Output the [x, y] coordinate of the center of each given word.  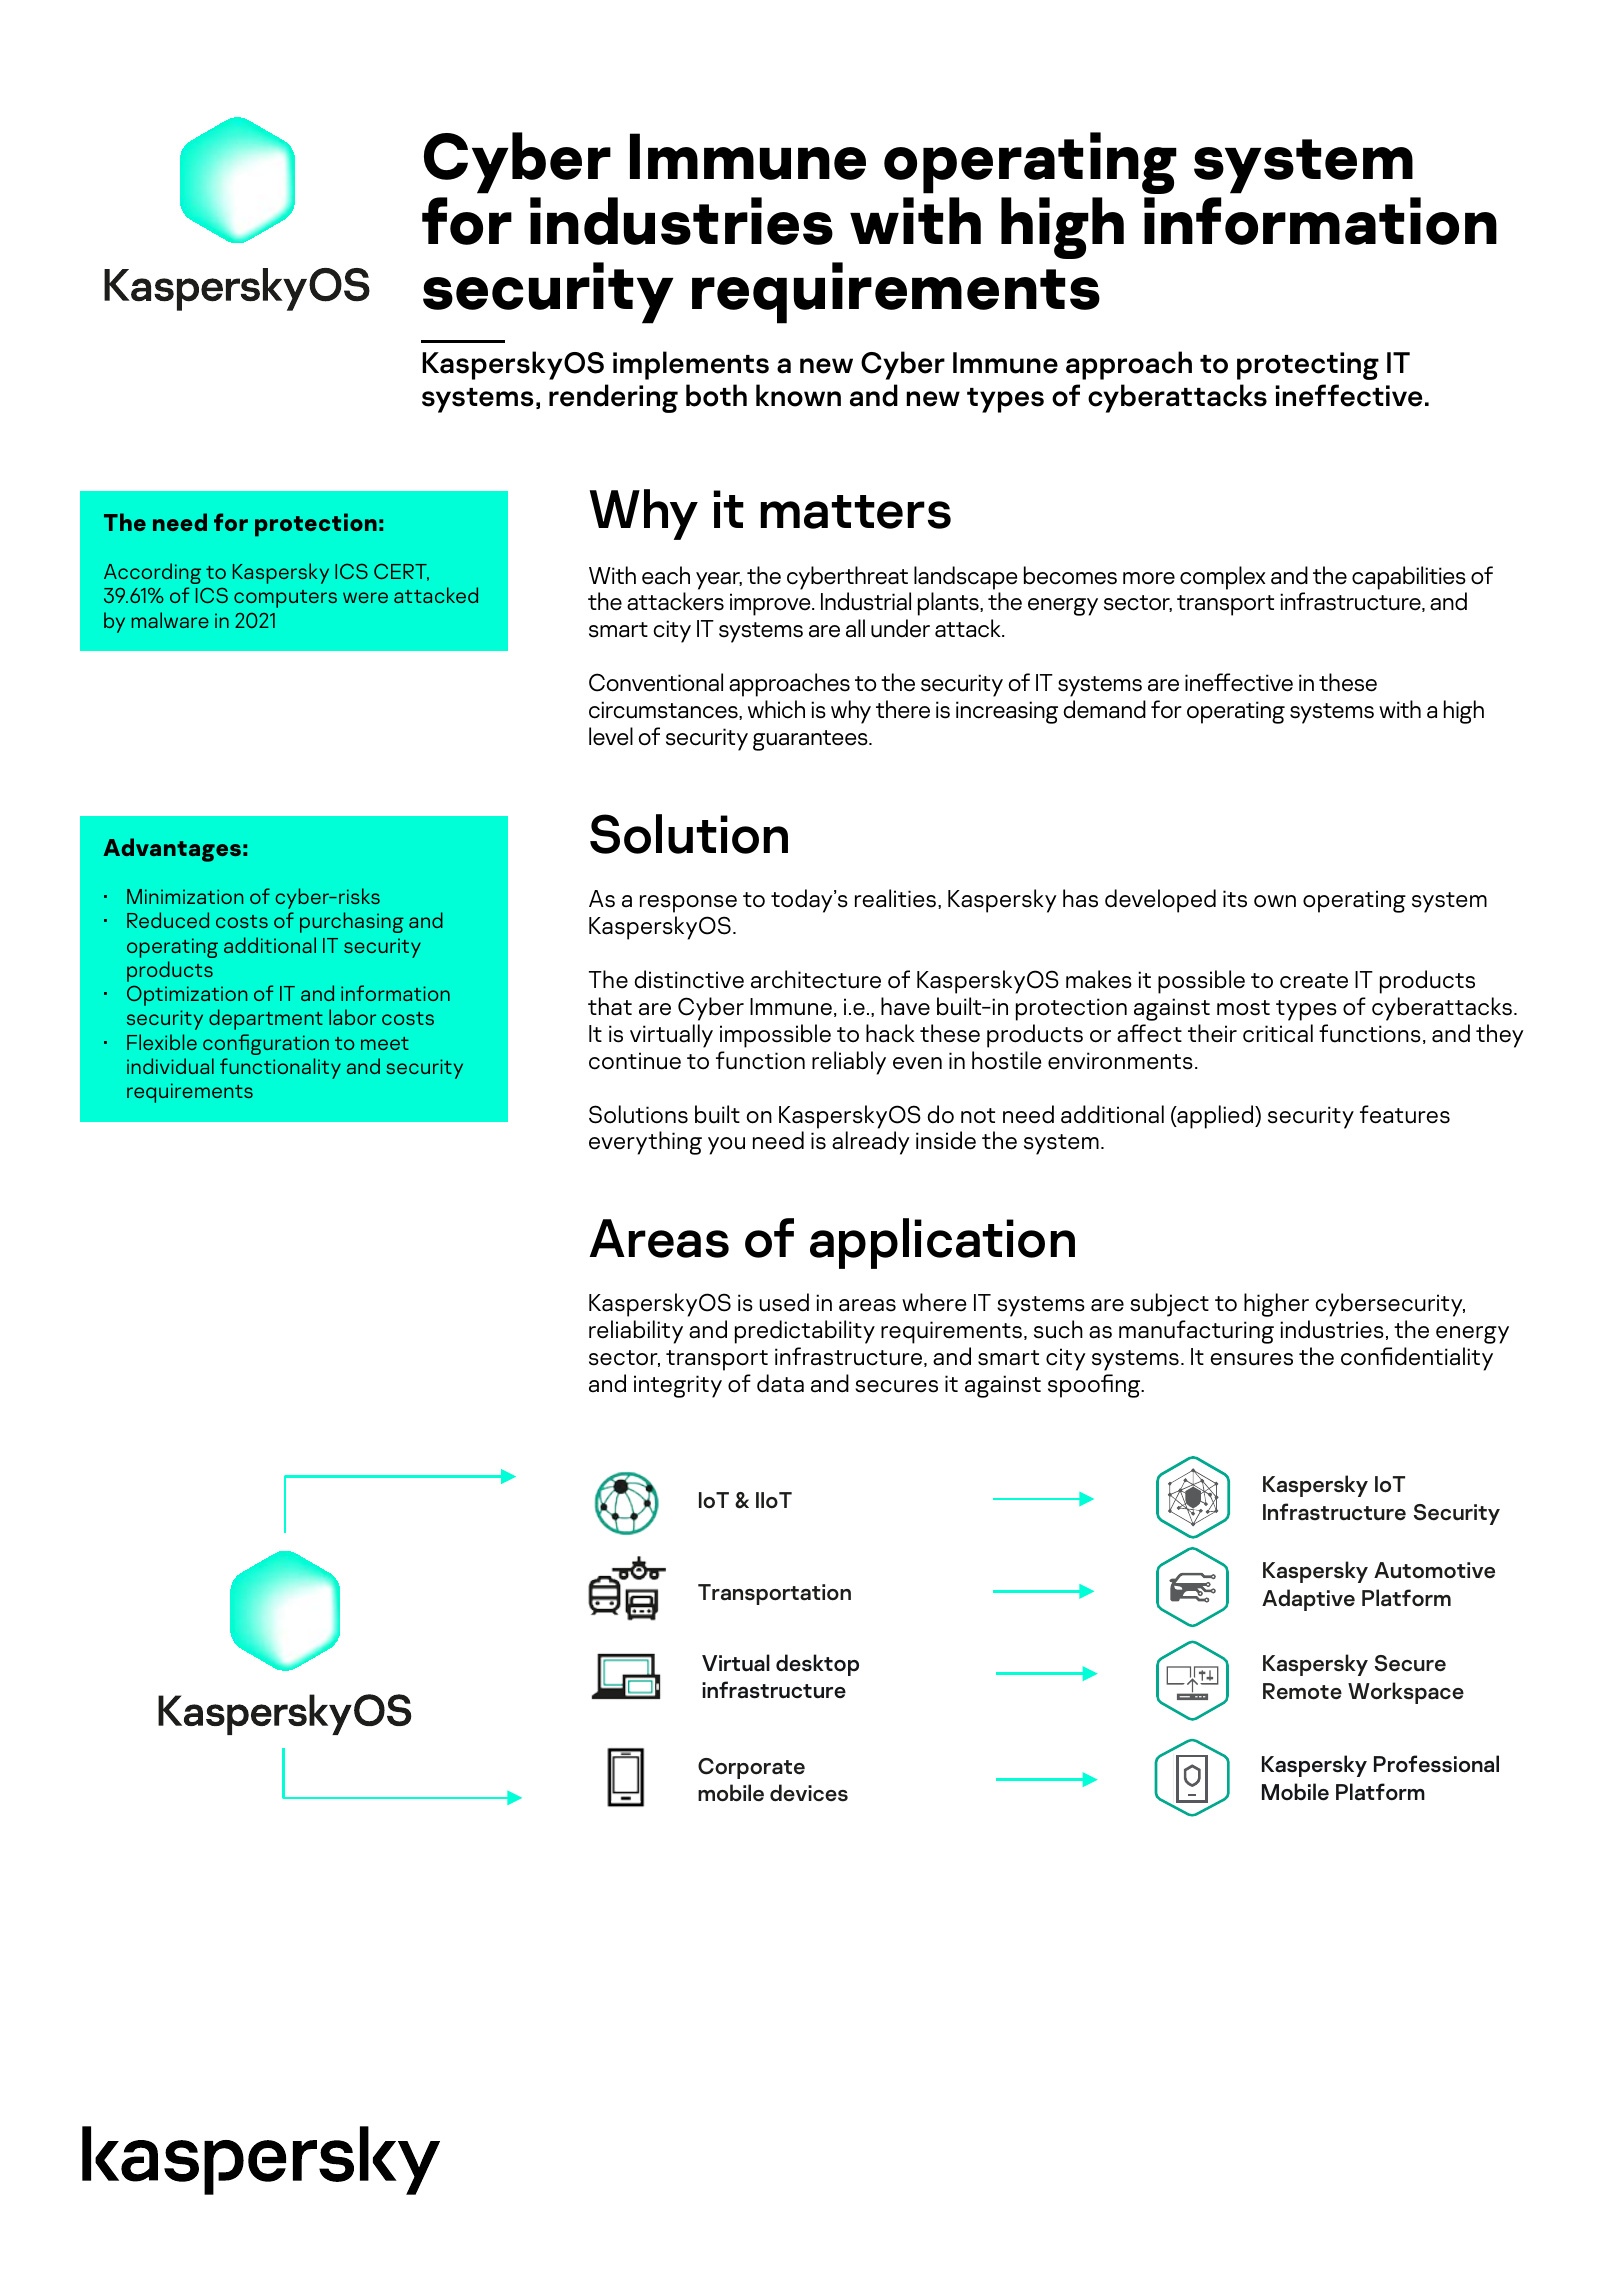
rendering [613, 398]
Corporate [751, 1768]
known [798, 395]
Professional [1436, 1764]
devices [809, 1793]
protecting [1308, 366]
